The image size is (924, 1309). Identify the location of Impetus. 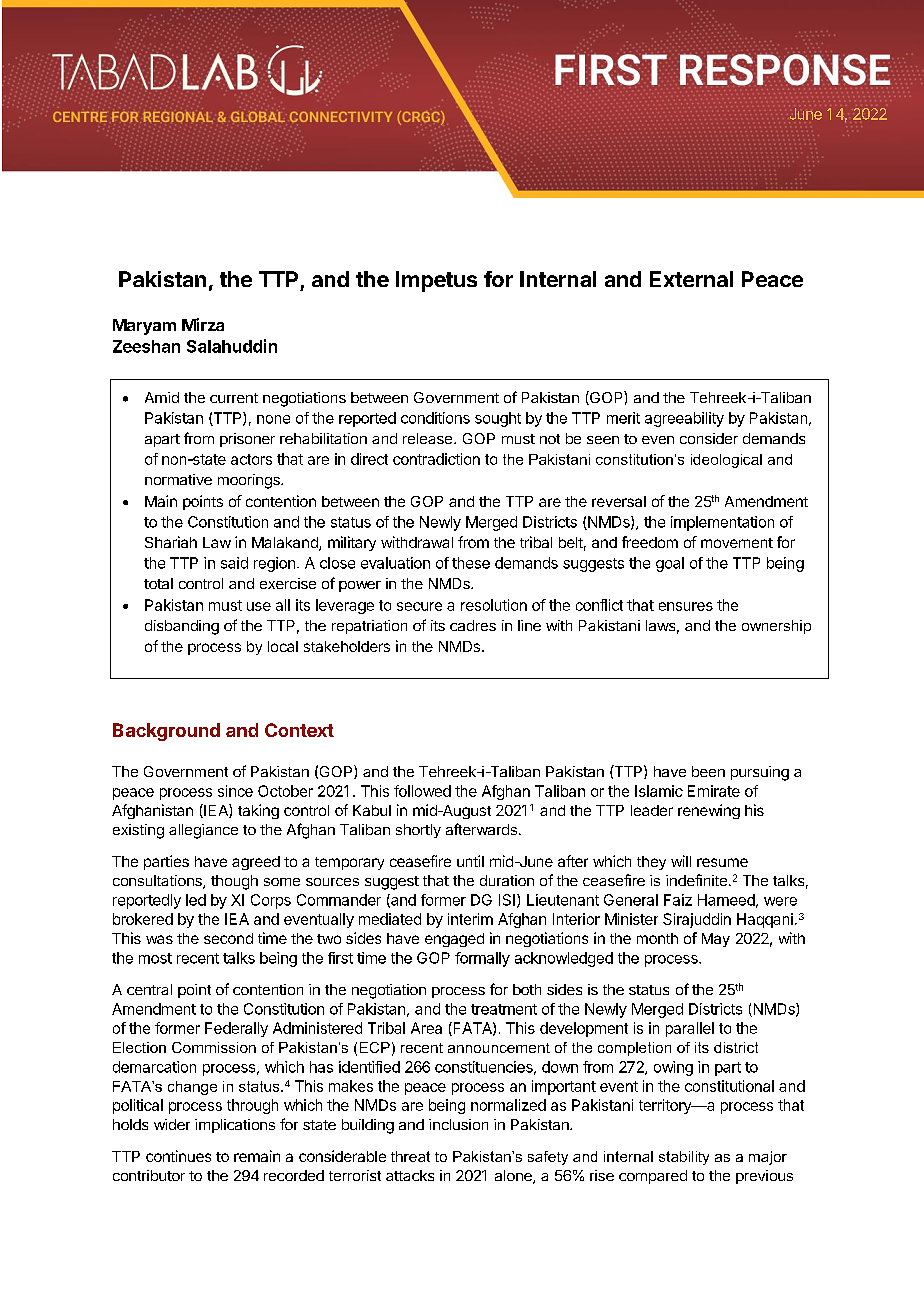
(436, 281).
